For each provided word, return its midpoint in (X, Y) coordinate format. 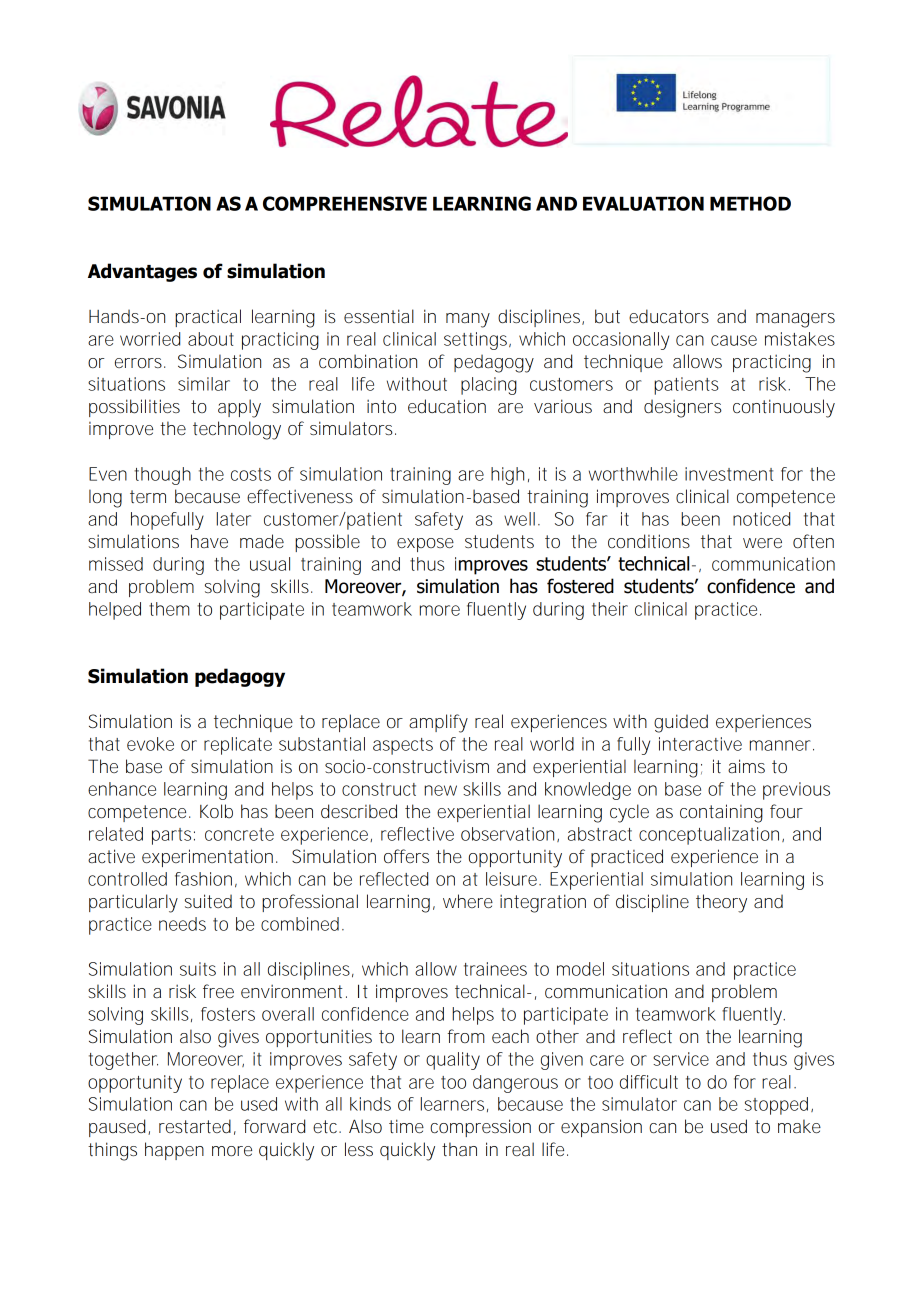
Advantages (142, 272)
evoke (150, 744)
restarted (195, 1126)
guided (681, 723)
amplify (438, 723)
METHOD (750, 203)
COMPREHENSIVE (345, 203)
